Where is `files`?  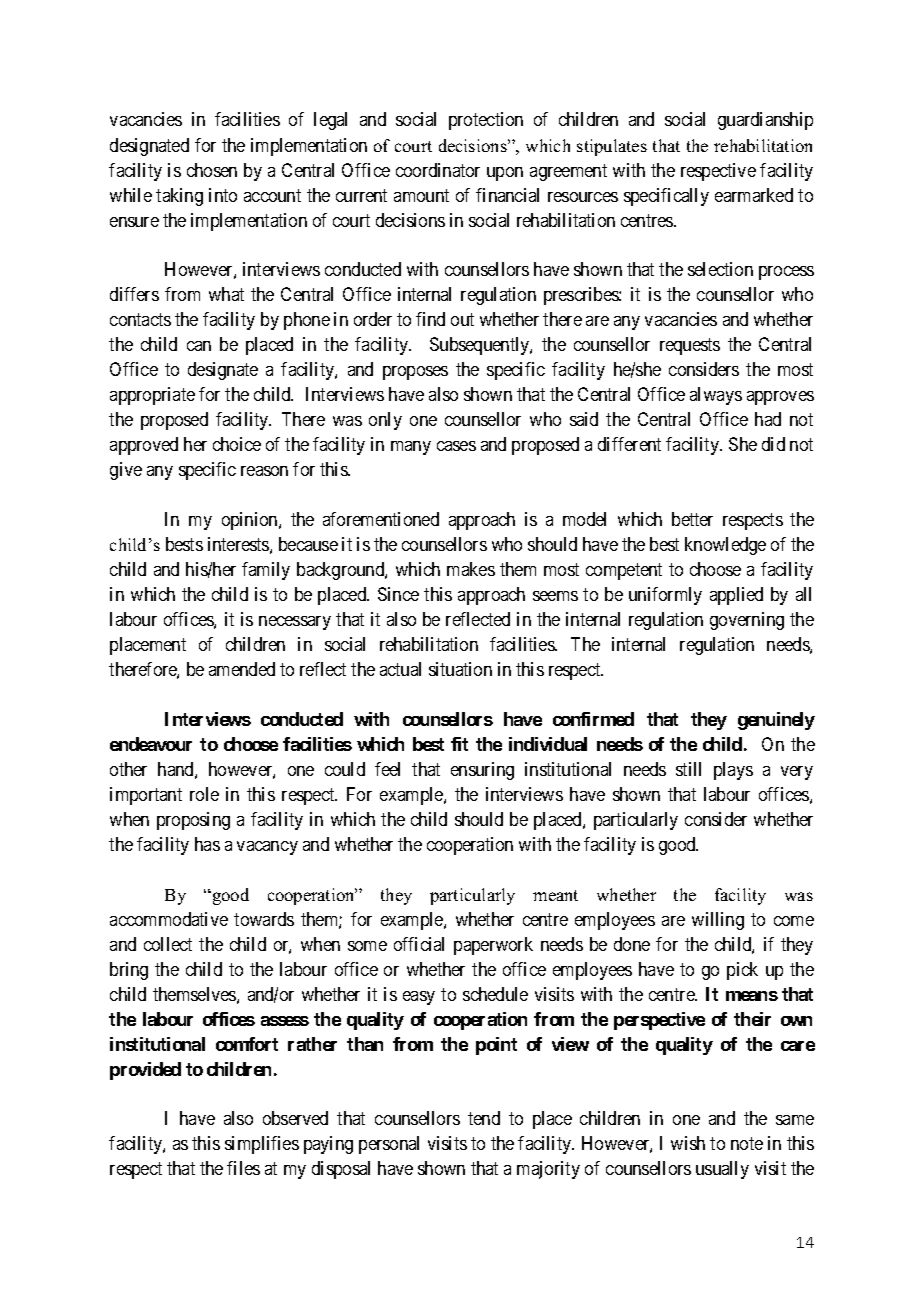 files is located at coordinates (243, 1168).
